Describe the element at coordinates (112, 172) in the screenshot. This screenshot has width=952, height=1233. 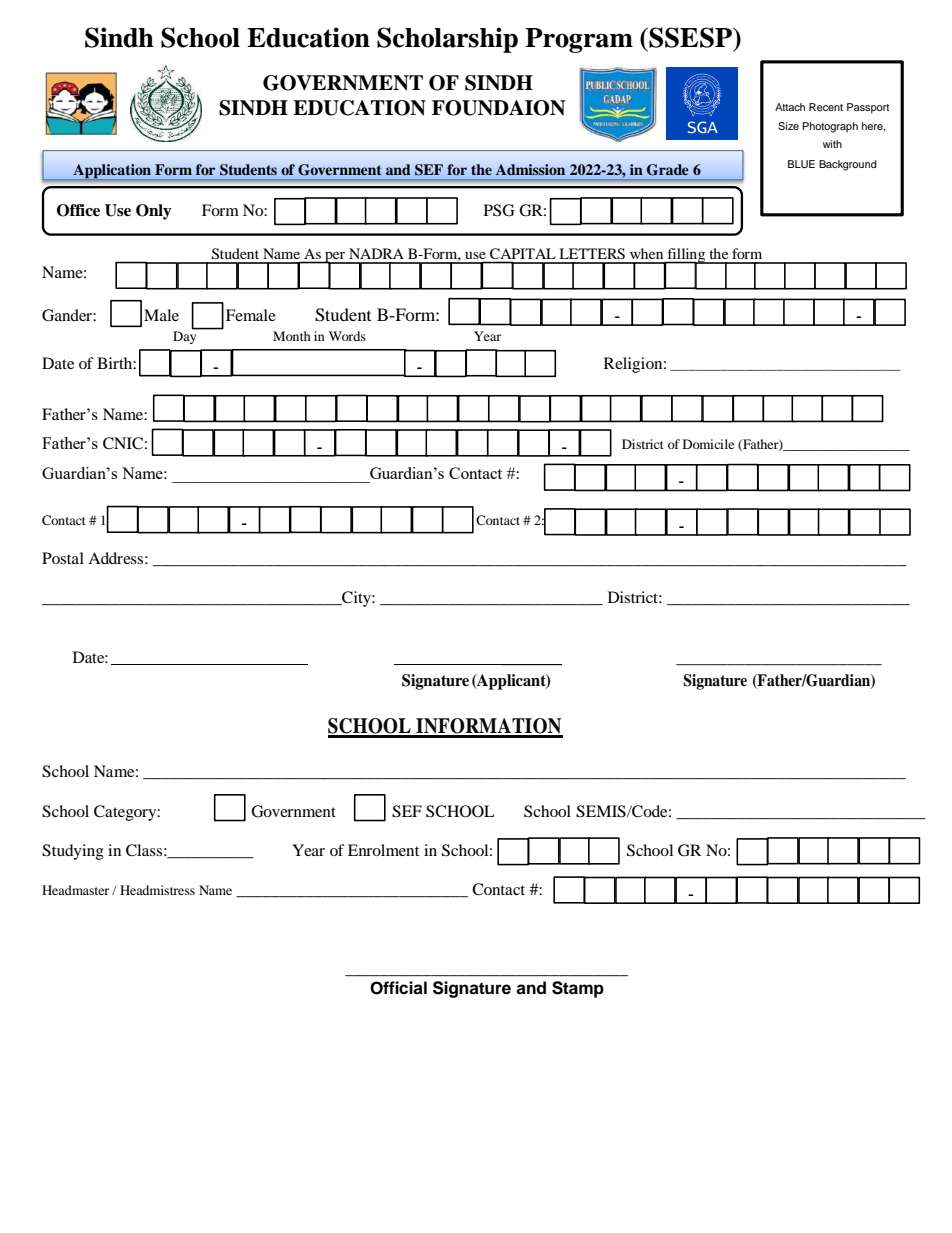
I see `Application` at that location.
